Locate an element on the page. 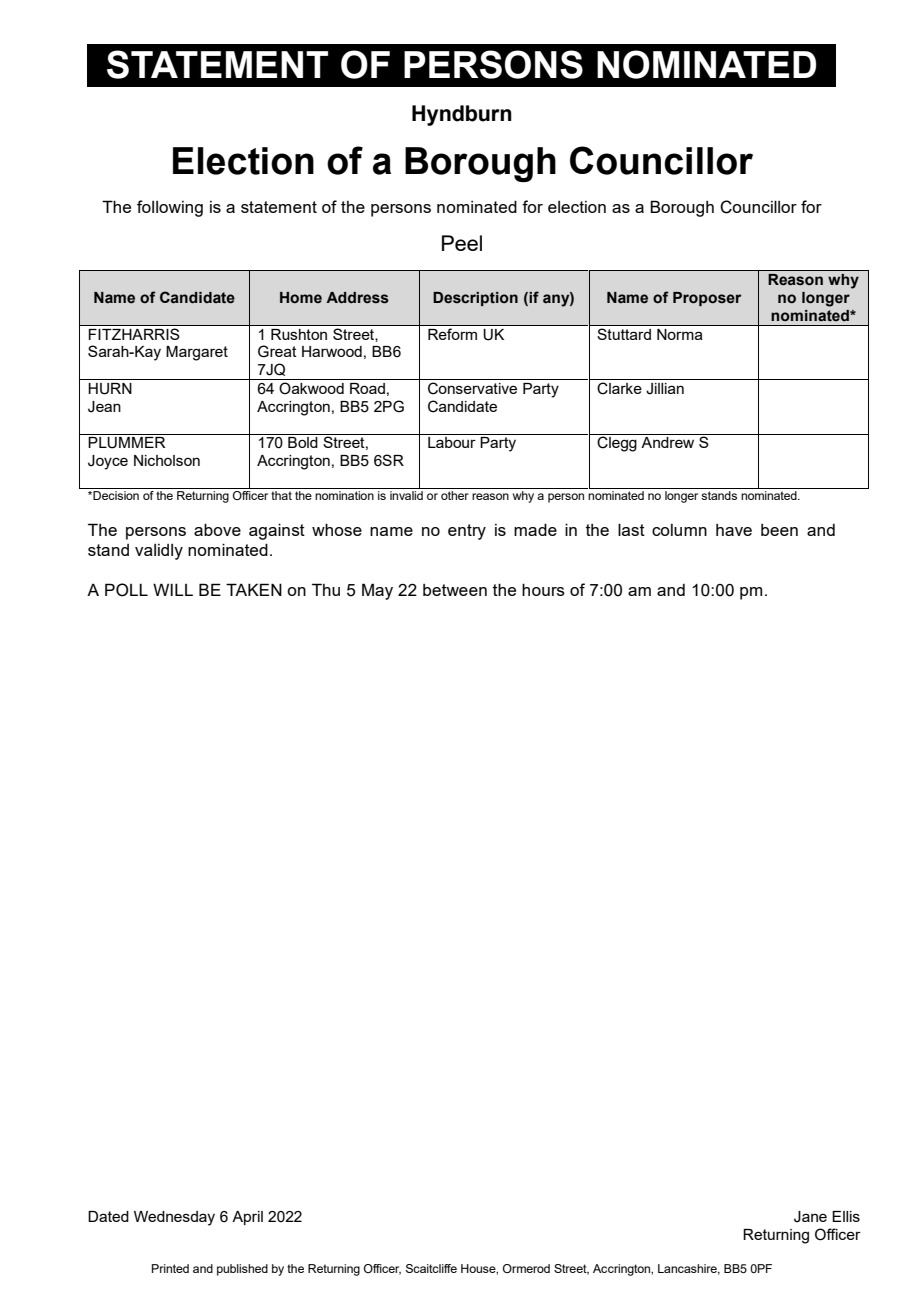 This document has height=1308, width=924. Wednesday is located at coordinates (174, 1218).
